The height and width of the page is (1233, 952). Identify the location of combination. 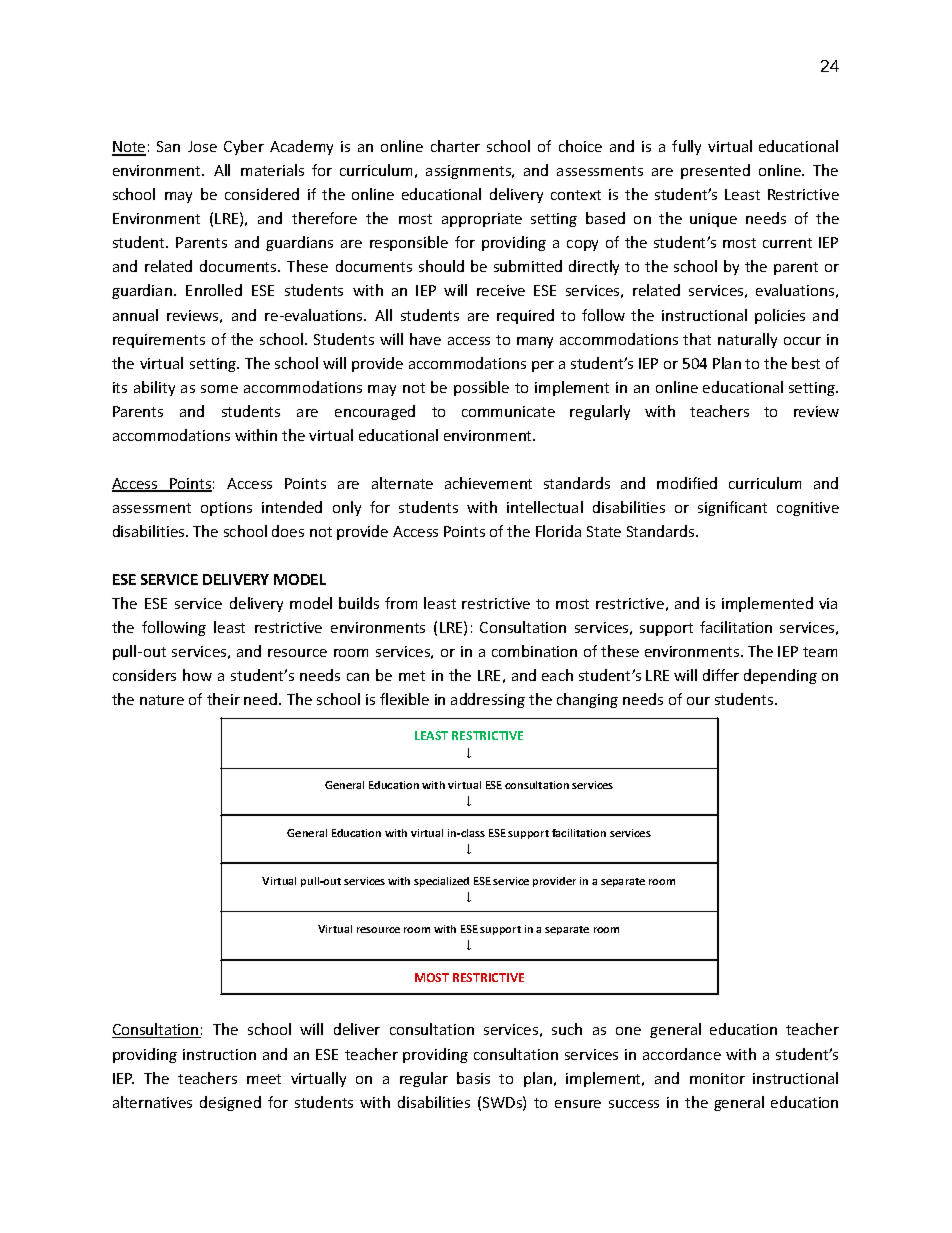
(534, 651).
